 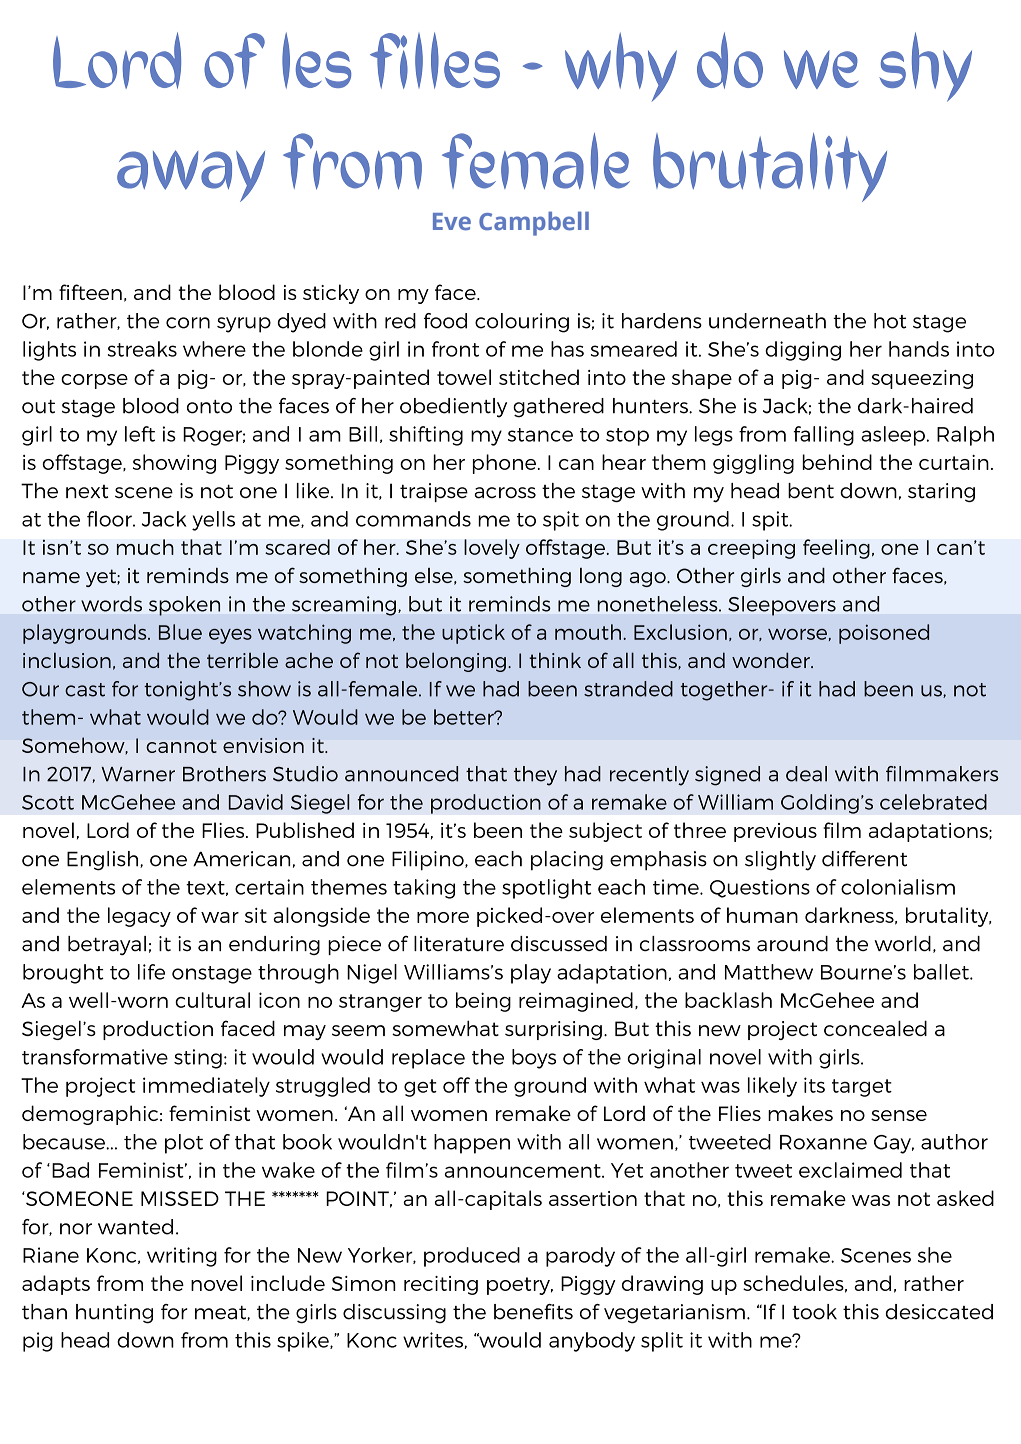 What do you see at coordinates (181, 746) in the screenshot?
I see `cannot` at bounding box center [181, 746].
